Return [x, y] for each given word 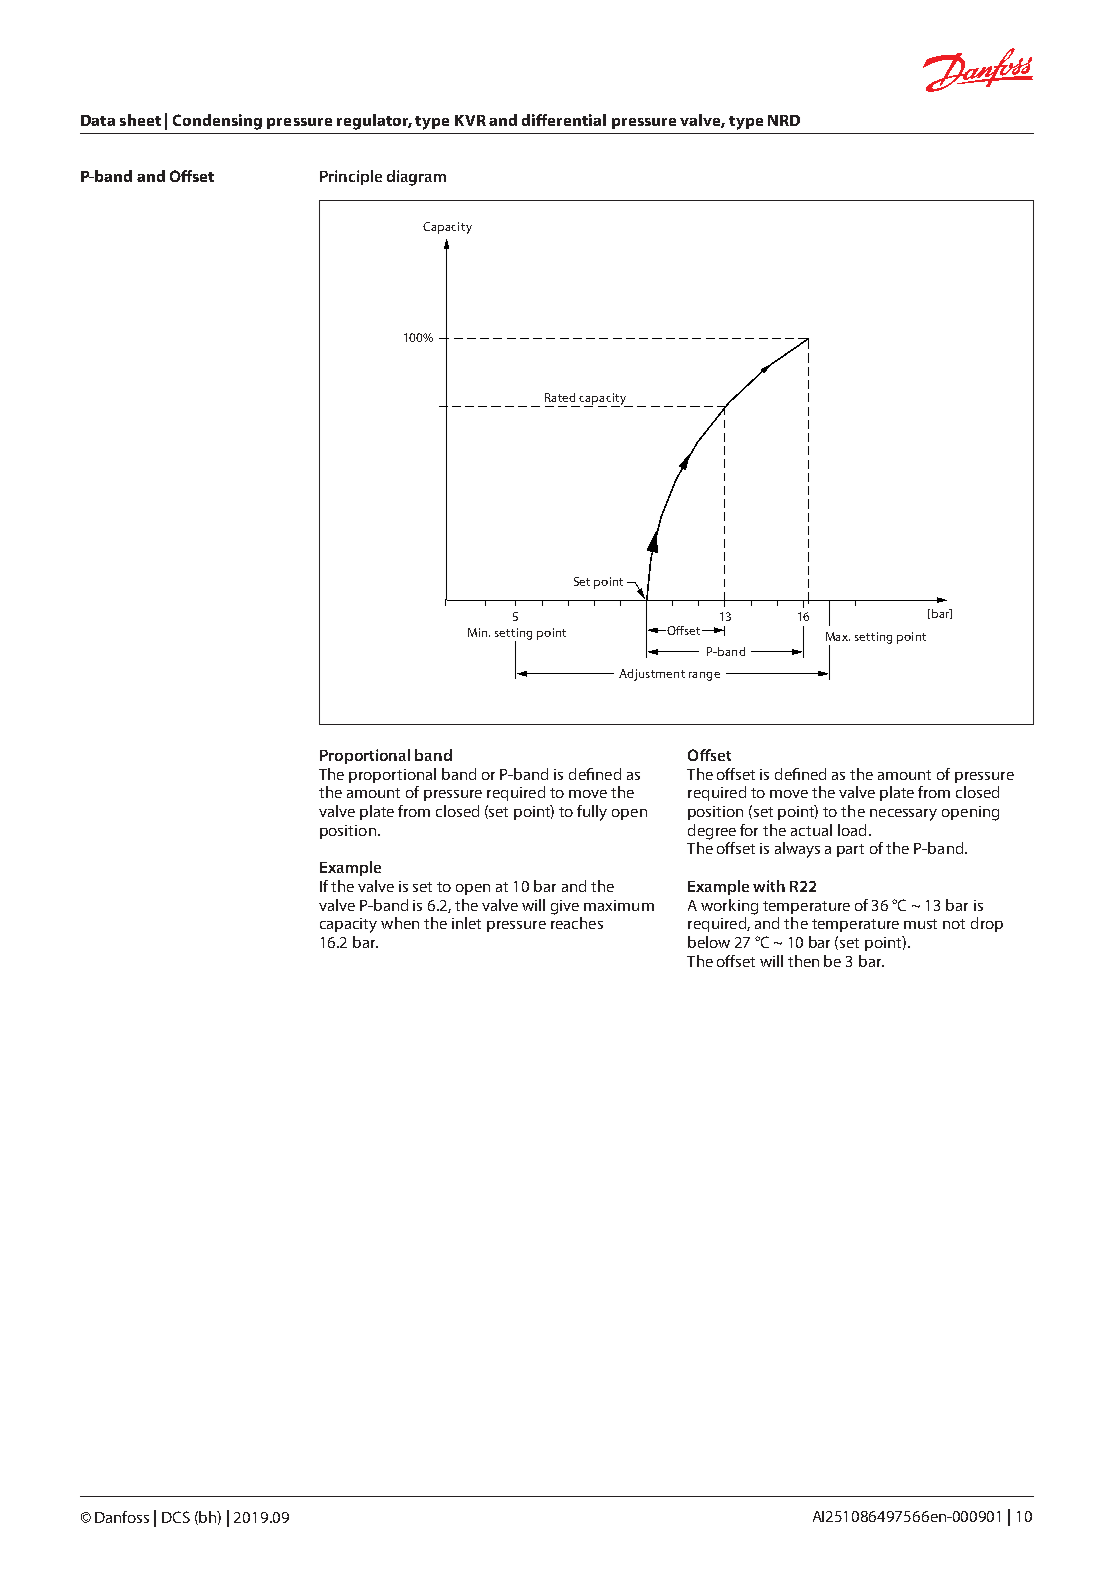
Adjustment [652, 675]
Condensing [217, 122]
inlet [466, 923]
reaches [577, 923]
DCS [176, 1517]
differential [564, 120]
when [400, 923]
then [803, 961]
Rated [560, 397]
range [704, 676]
